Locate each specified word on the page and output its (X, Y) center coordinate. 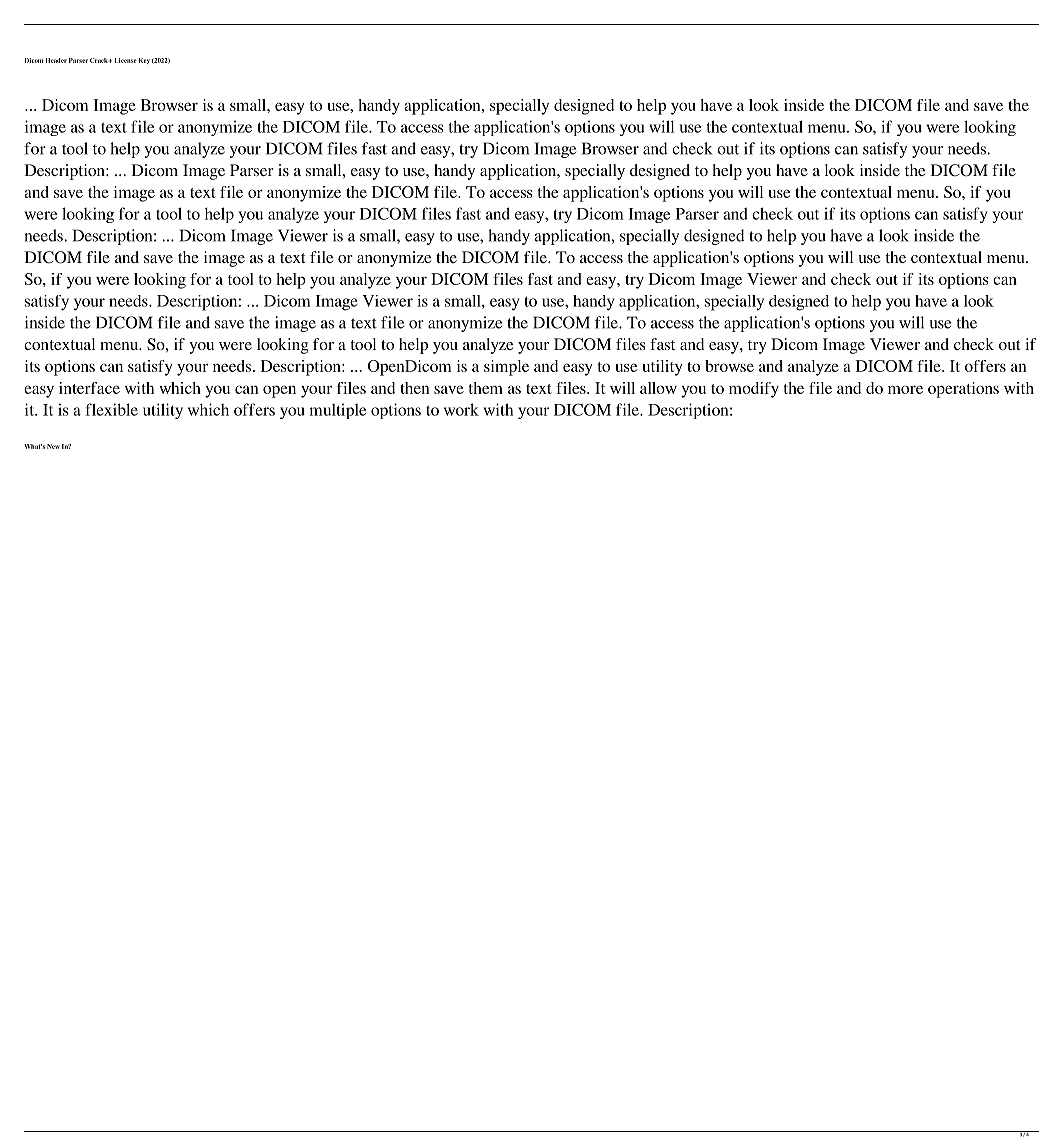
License (126, 60)
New (53, 446)
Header (56, 60)
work (461, 409)
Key (144, 61)
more (905, 389)
